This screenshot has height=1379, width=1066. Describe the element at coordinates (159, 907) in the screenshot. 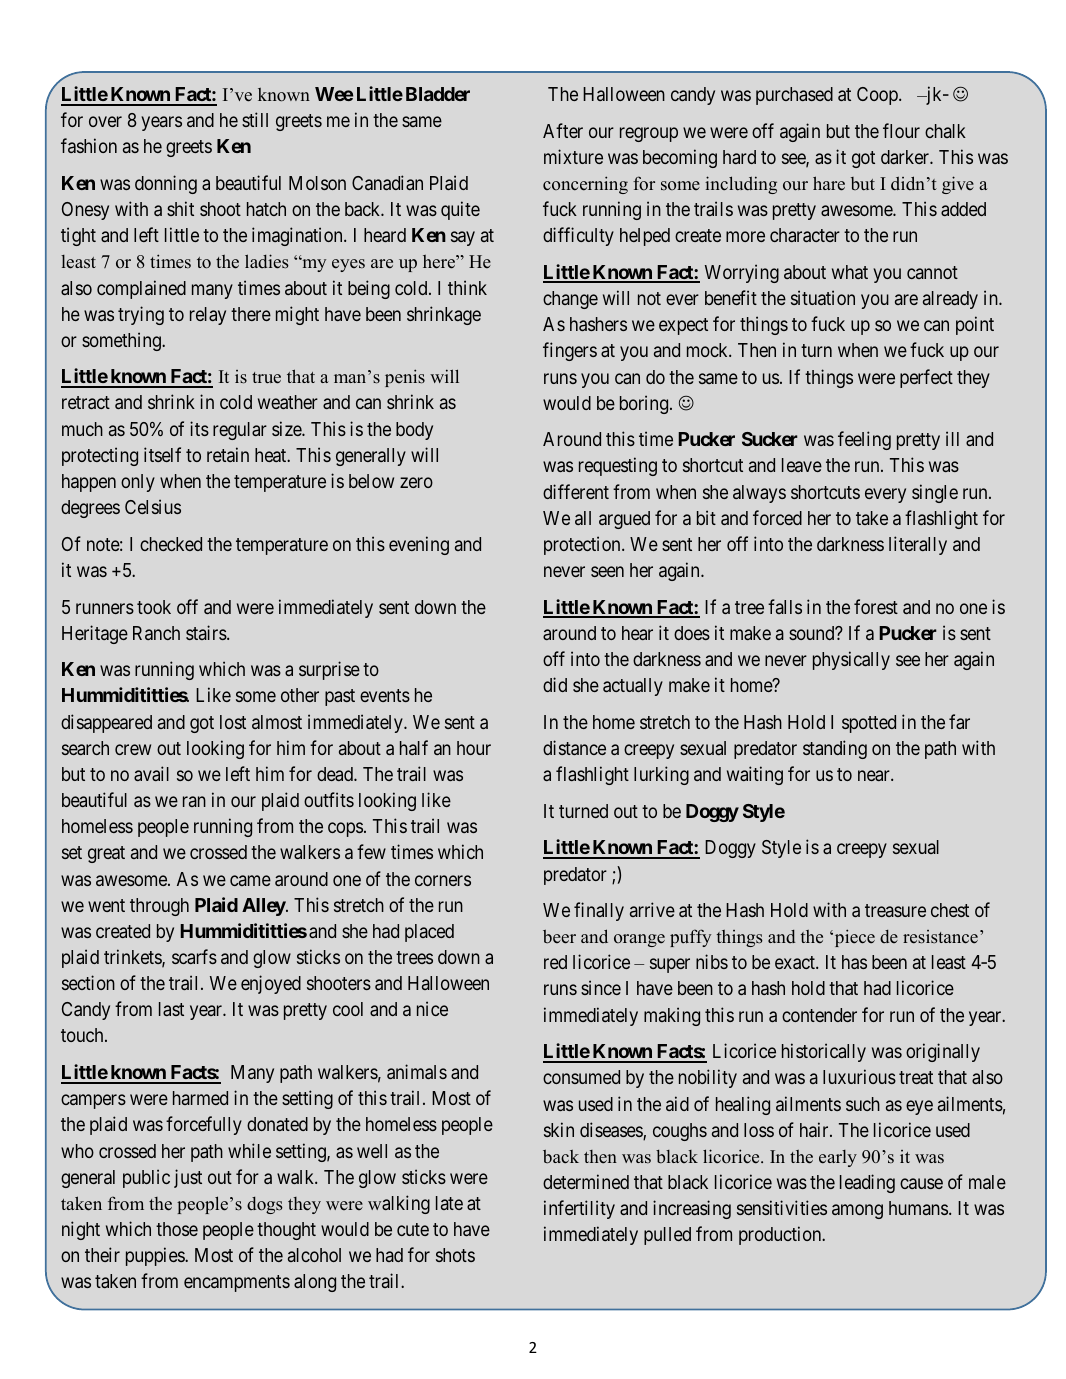

I see `through` at that location.
